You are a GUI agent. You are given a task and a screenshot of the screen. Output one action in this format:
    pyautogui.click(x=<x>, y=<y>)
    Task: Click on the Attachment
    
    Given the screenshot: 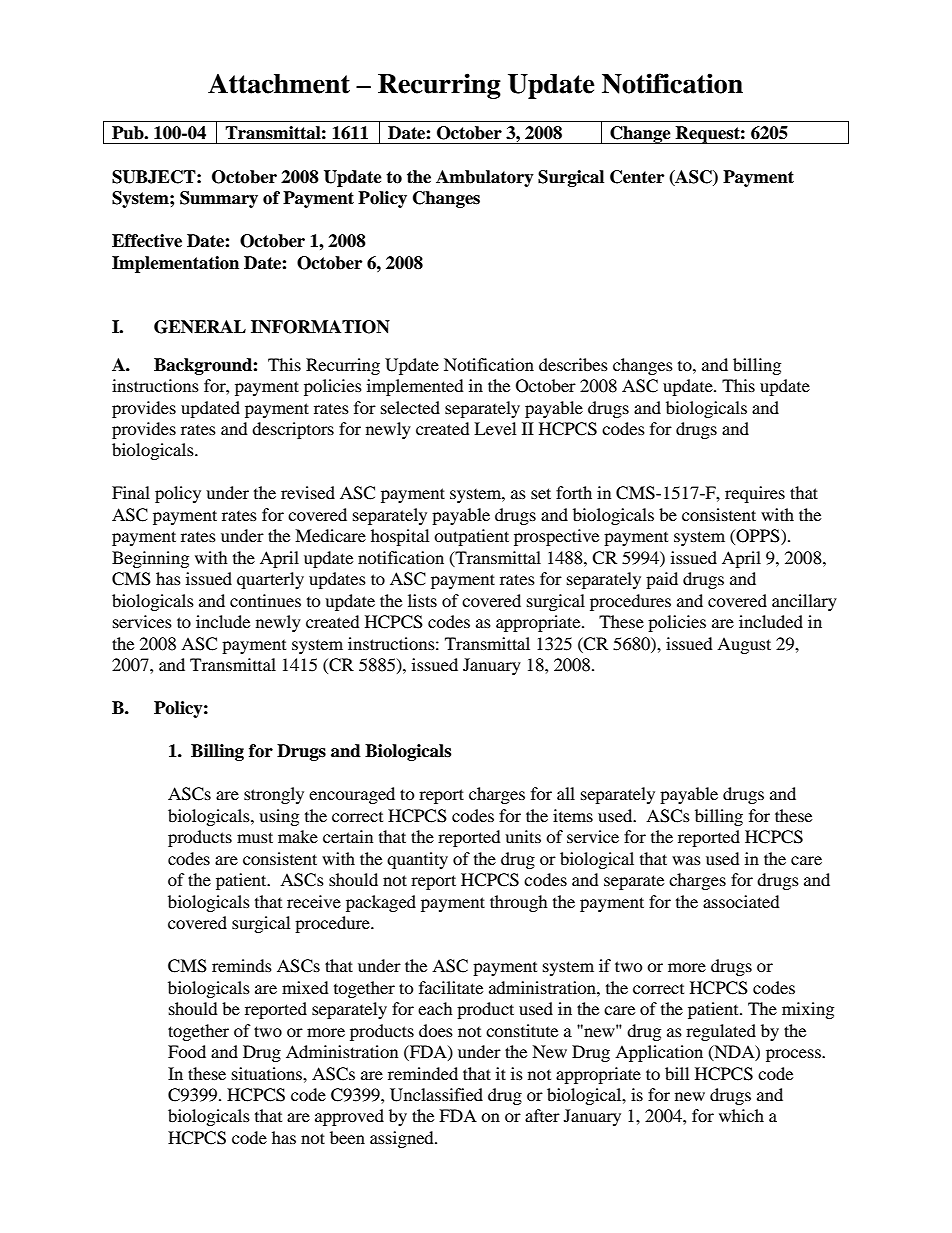 What is the action you would take?
    pyautogui.click(x=279, y=84)
